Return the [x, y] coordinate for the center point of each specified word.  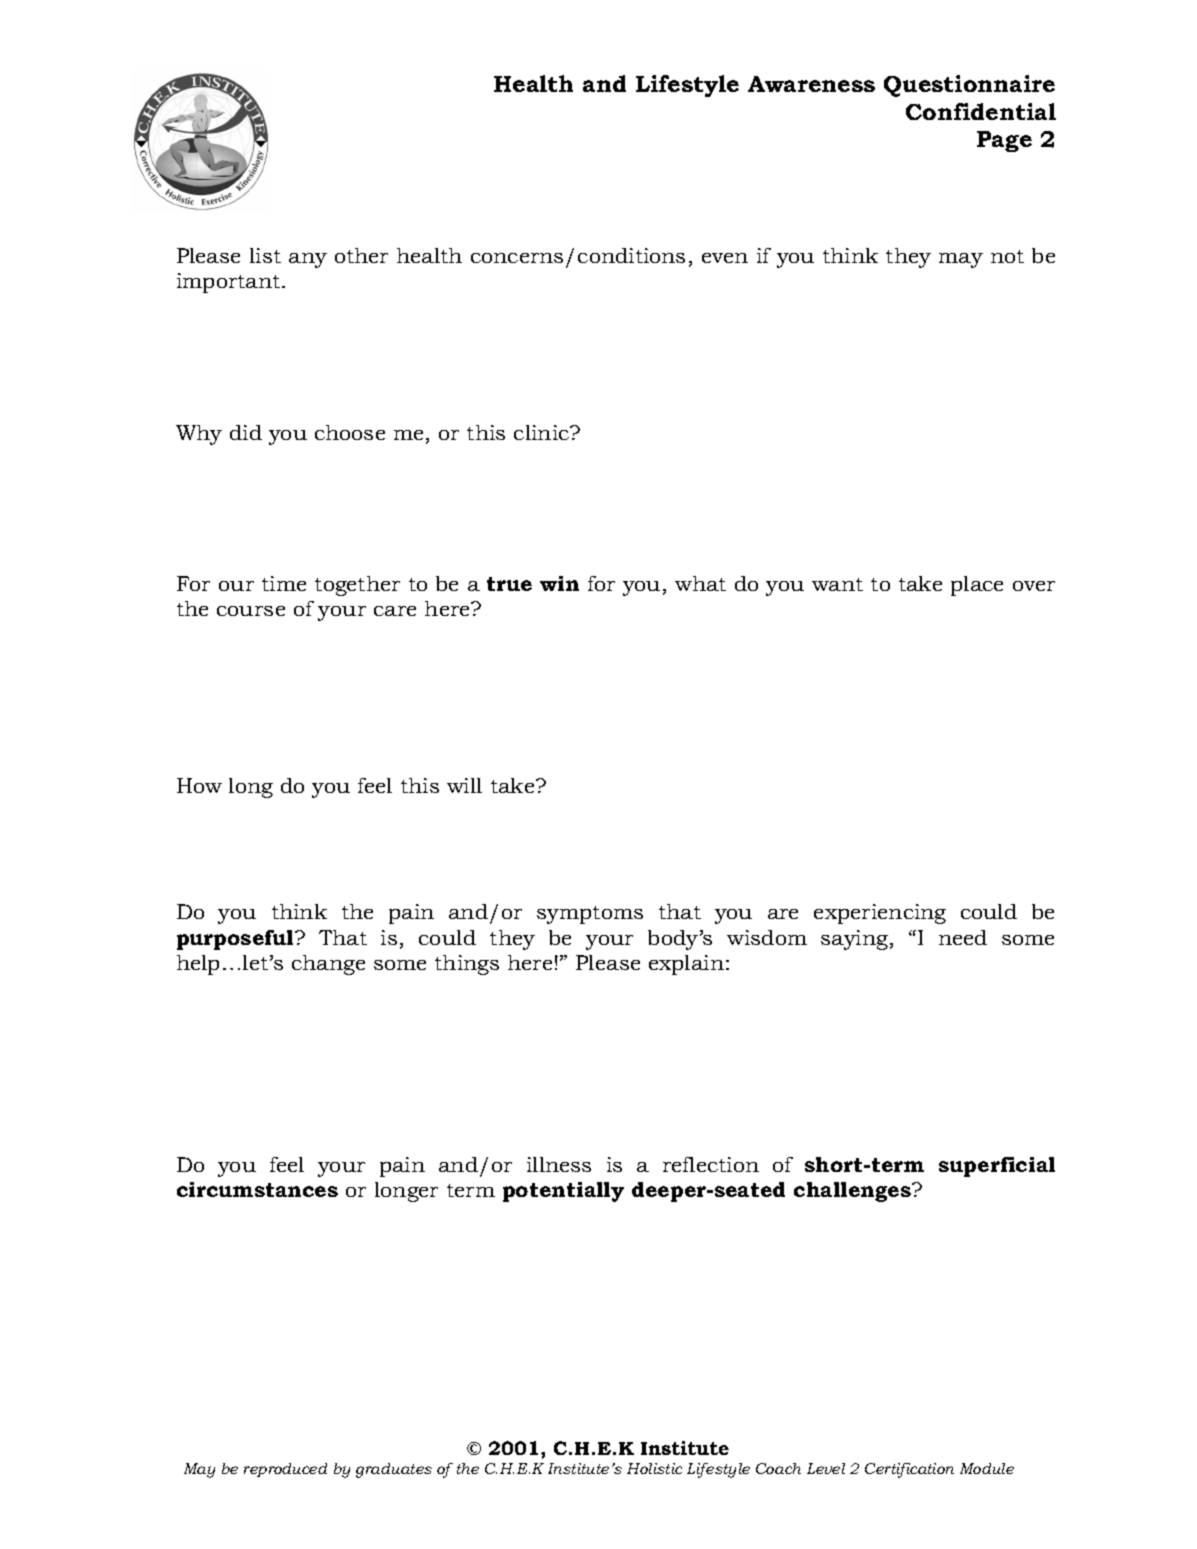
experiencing [880, 914]
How [199, 785]
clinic [543, 432]
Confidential [981, 111]
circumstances [257, 1189]
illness [559, 1164]
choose [350, 432]
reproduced [285, 1470]
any [308, 260]
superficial [997, 1167]
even [725, 258]
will [464, 785]
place [977, 586]
